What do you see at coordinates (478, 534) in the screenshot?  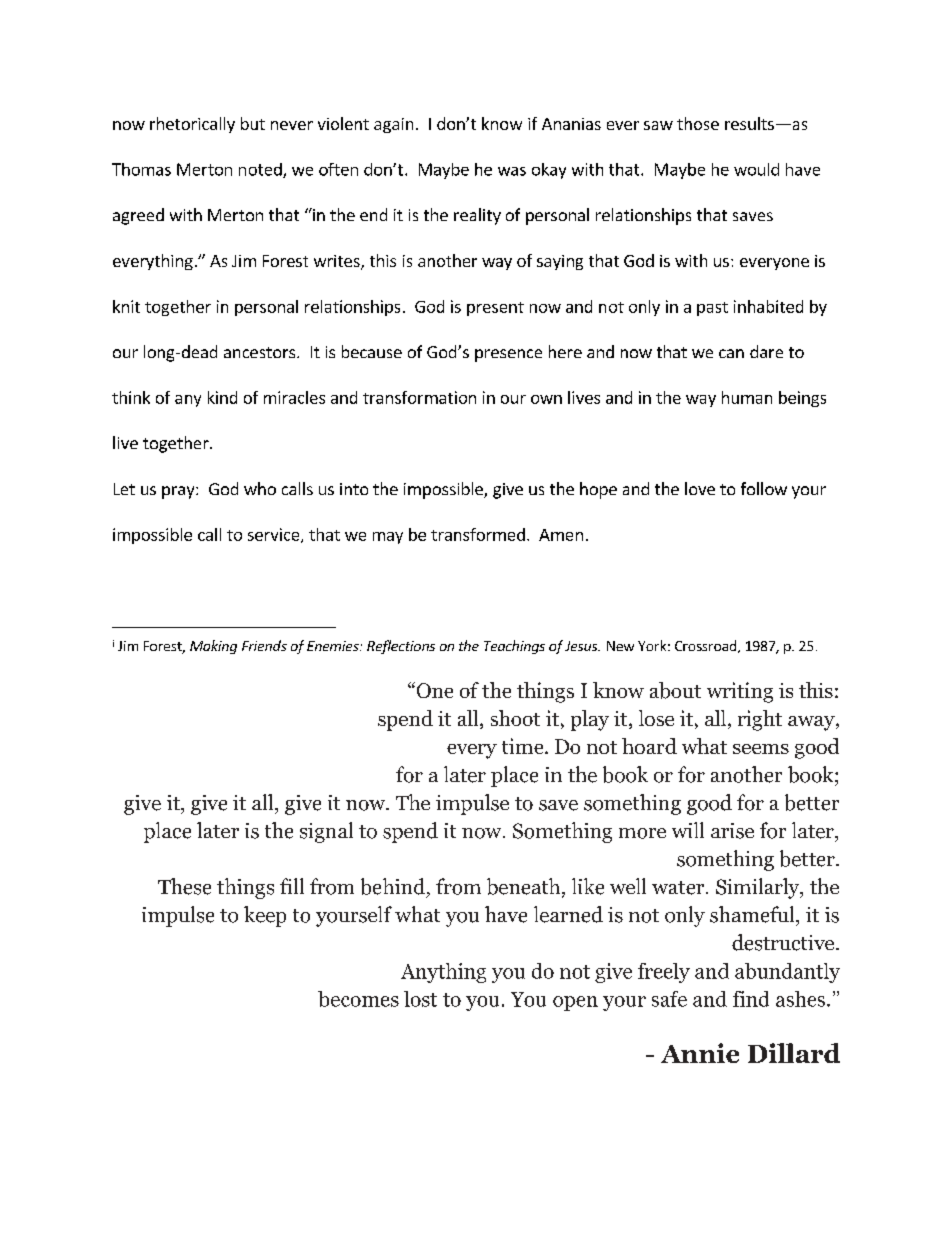 I see `transformed` at bounding box center [478, 534].
